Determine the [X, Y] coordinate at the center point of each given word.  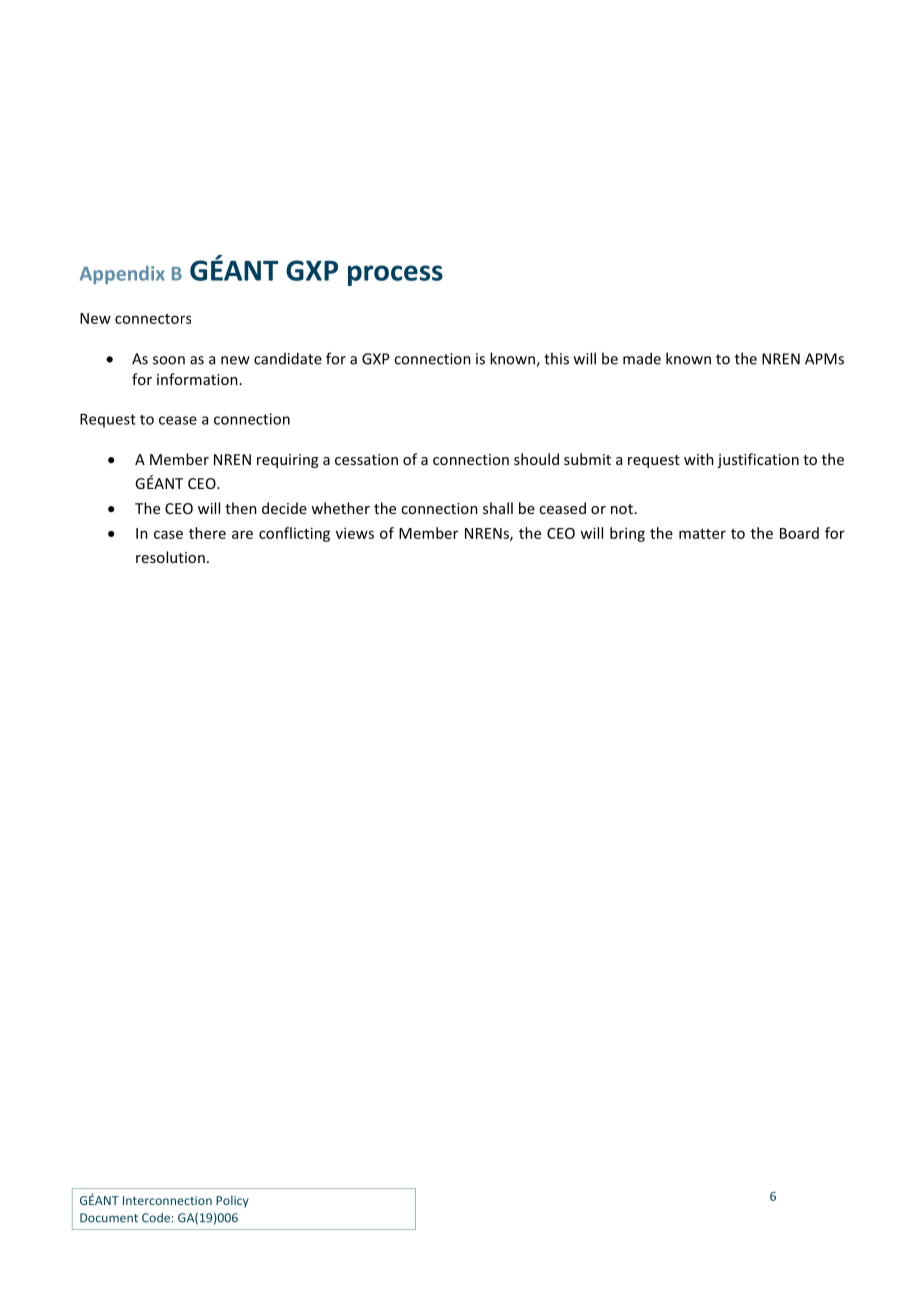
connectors [153, 319]
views [355, 533]
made [642, 358]
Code [156, 1218]
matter [702, 534]
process [395, 275]
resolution [170, 557]
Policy [232, 1201]
